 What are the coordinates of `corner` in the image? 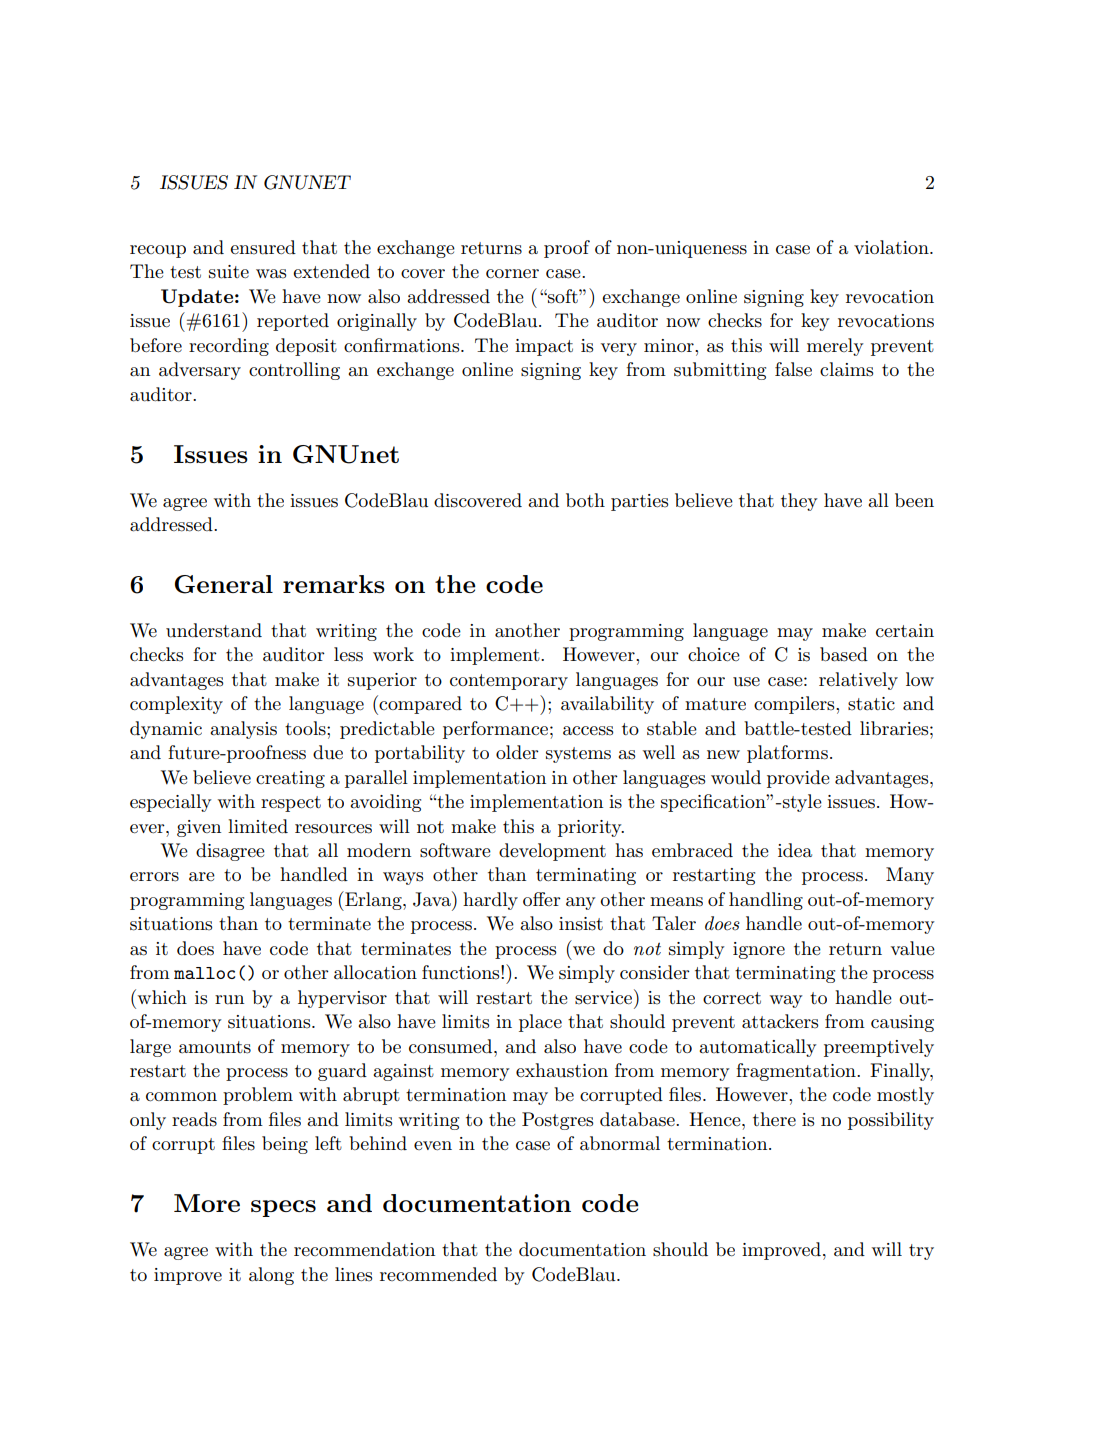 It's located at (512, 273).
